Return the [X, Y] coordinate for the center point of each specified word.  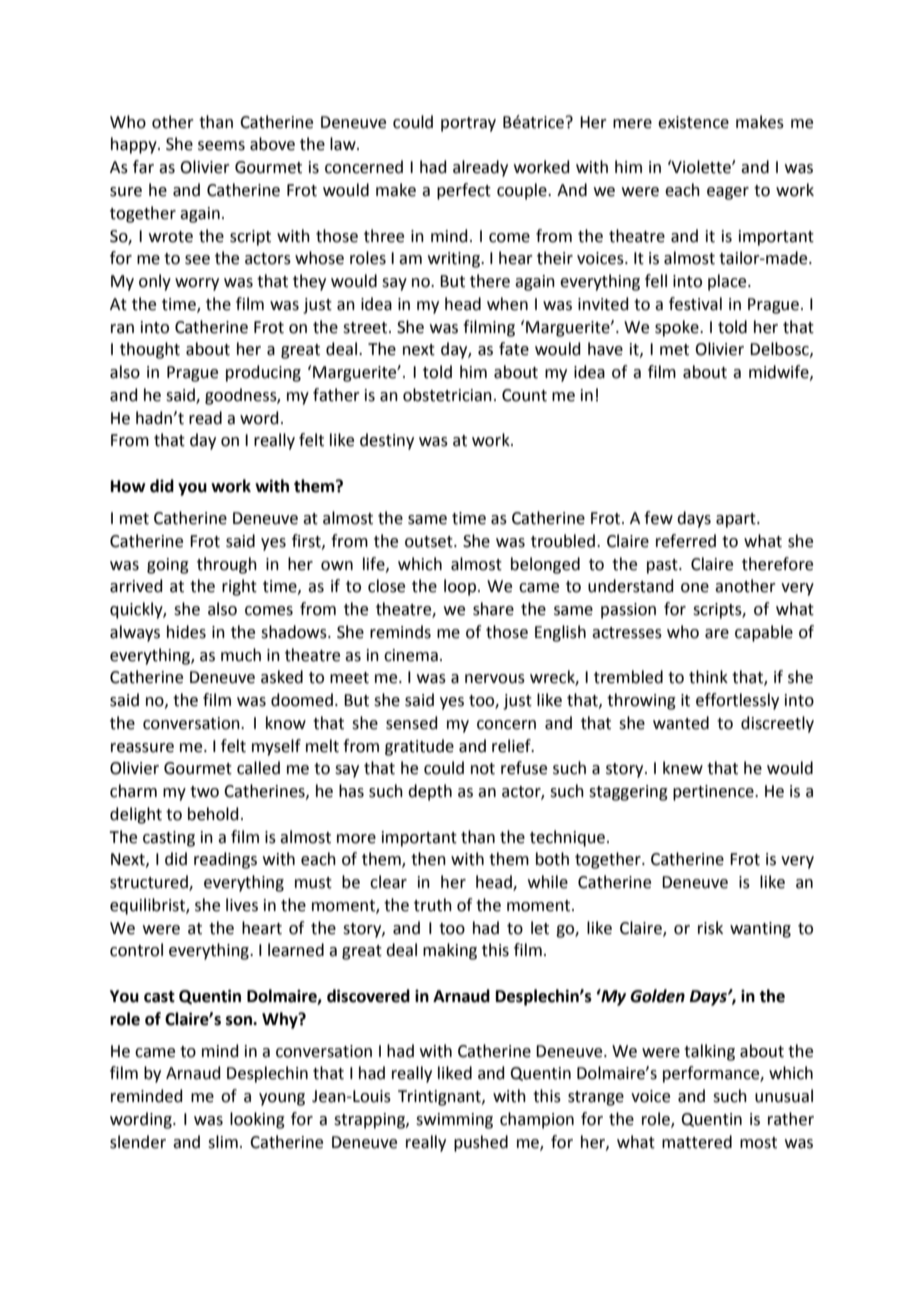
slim [223, 1142]
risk [710, 928]
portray [468, 124]
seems [221, 146]
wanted [681, 723]
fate [514, 349]
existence [693, 122]
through [227, 565]
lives [242, 905]
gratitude [419, 747]
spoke [678, 328]
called [258, 768]
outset [430, 542]
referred [686, 541]
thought [150, 350]
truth [433, 905]
